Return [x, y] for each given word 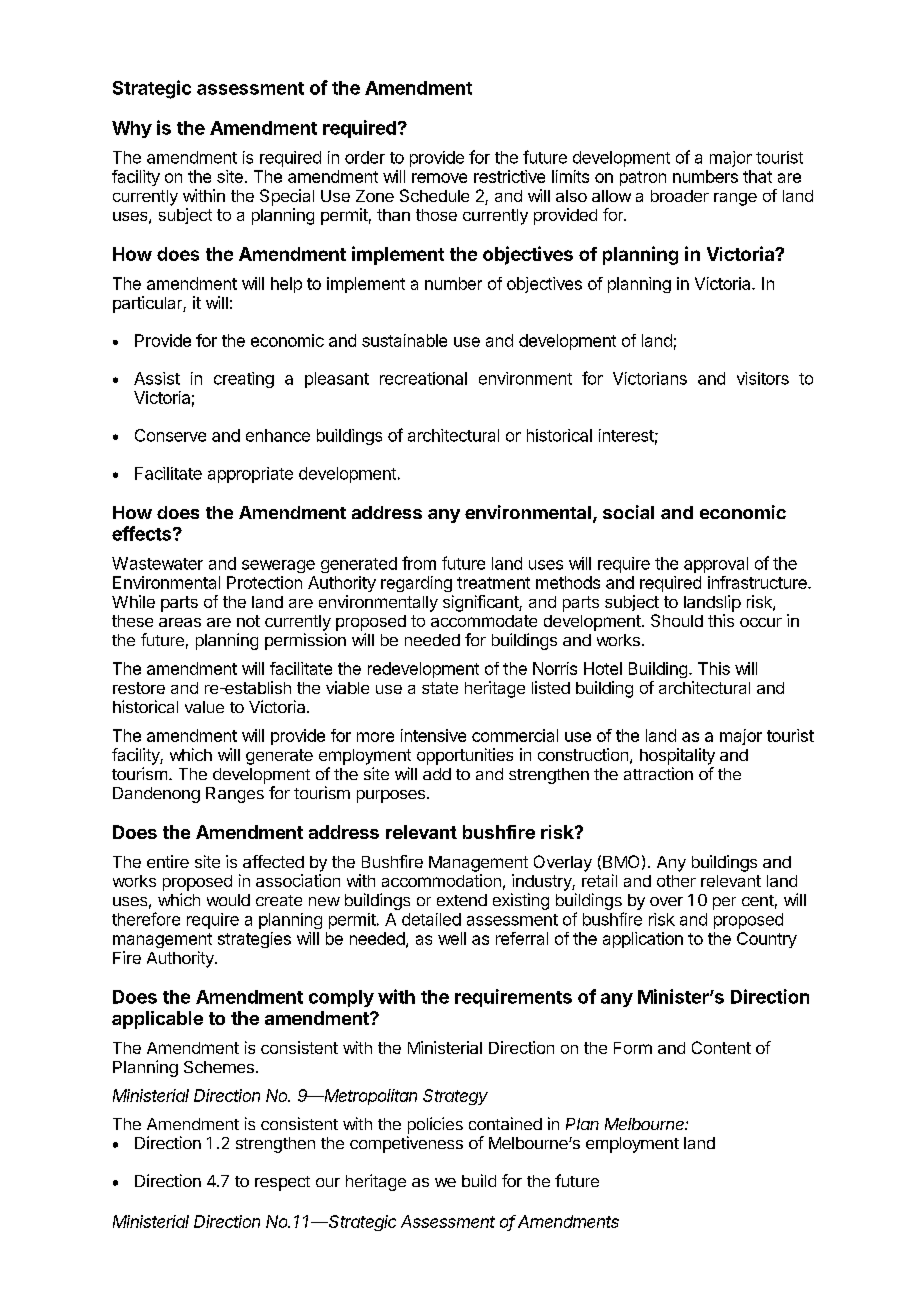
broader [680, 196]
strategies [254, 940]
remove [439, 178]
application [643, 940]
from [419, 563]
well [452, 938]
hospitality [677, 756]
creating [244, 380]
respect [282, 1183]
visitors [763, 378]
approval [716, 565]
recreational [423, 378]
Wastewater [157, 563]
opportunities [465, 756]
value [204, 707]
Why [132, 129]
